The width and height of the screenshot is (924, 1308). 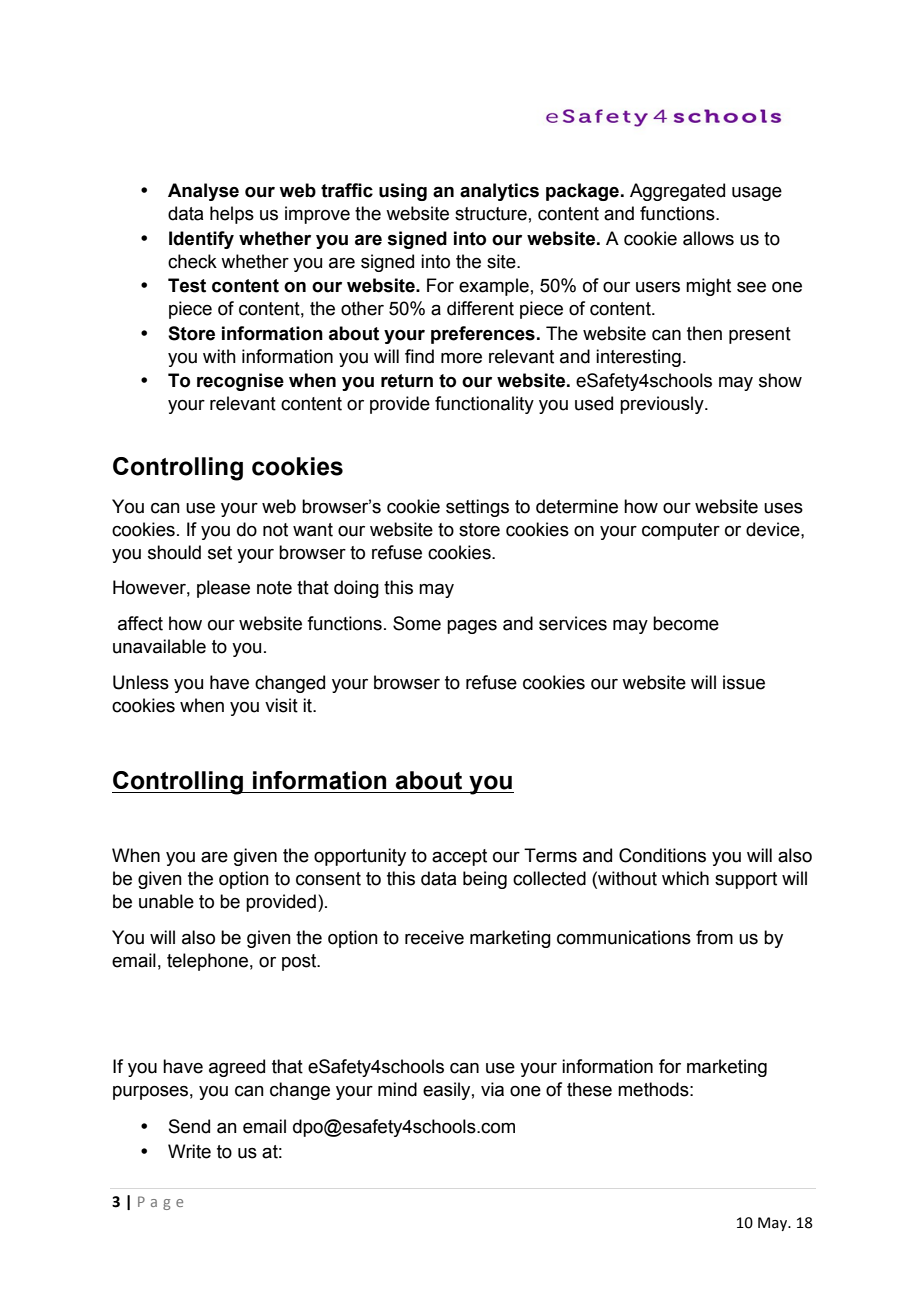 I want to click on Some, so click(x=417, y=623).
